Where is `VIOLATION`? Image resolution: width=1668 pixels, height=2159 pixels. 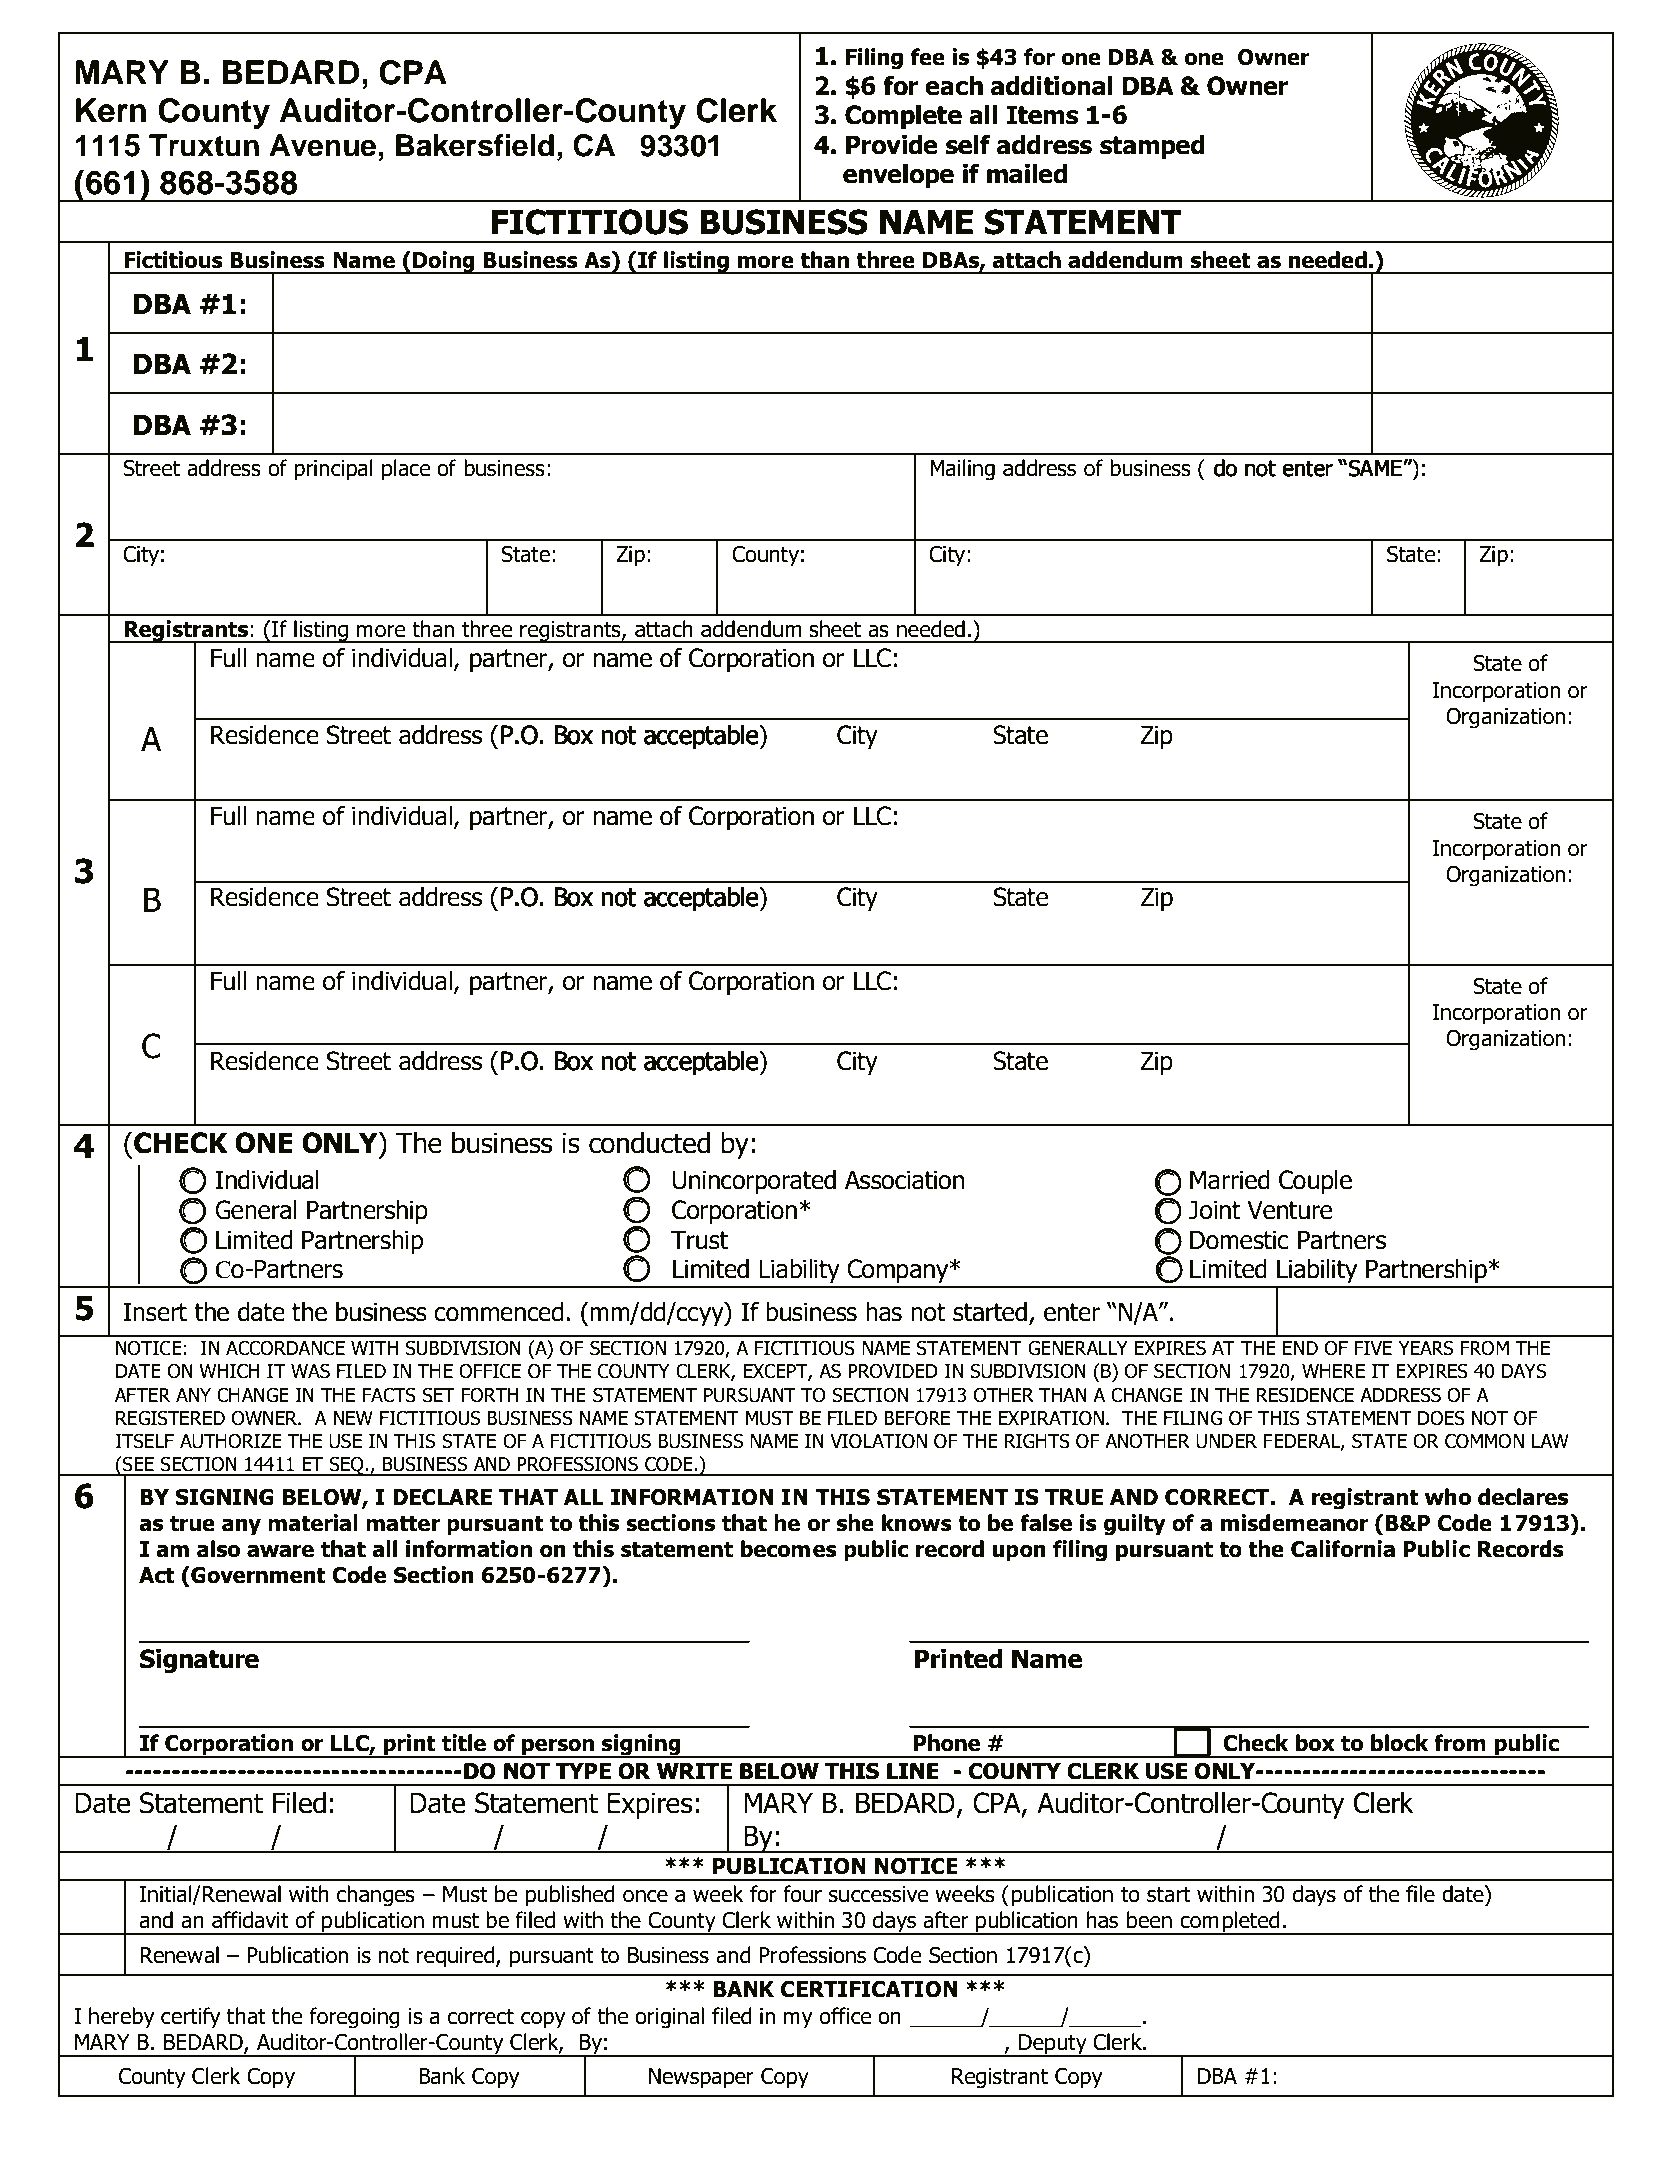
VIOLATION is located at coordinates (878, 1441).
